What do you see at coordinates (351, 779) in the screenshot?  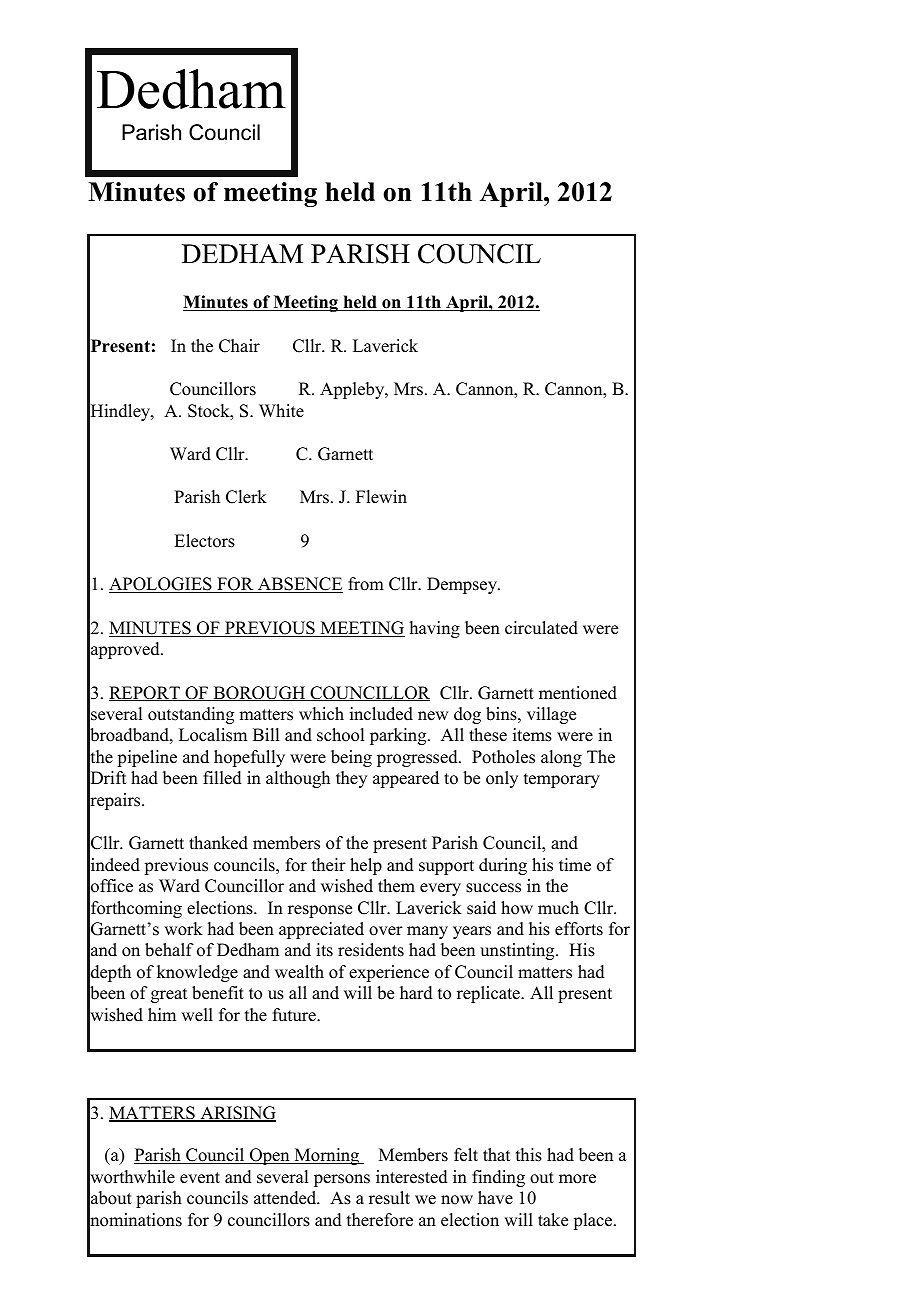 I see `they` at bounding box center [351, 779].
